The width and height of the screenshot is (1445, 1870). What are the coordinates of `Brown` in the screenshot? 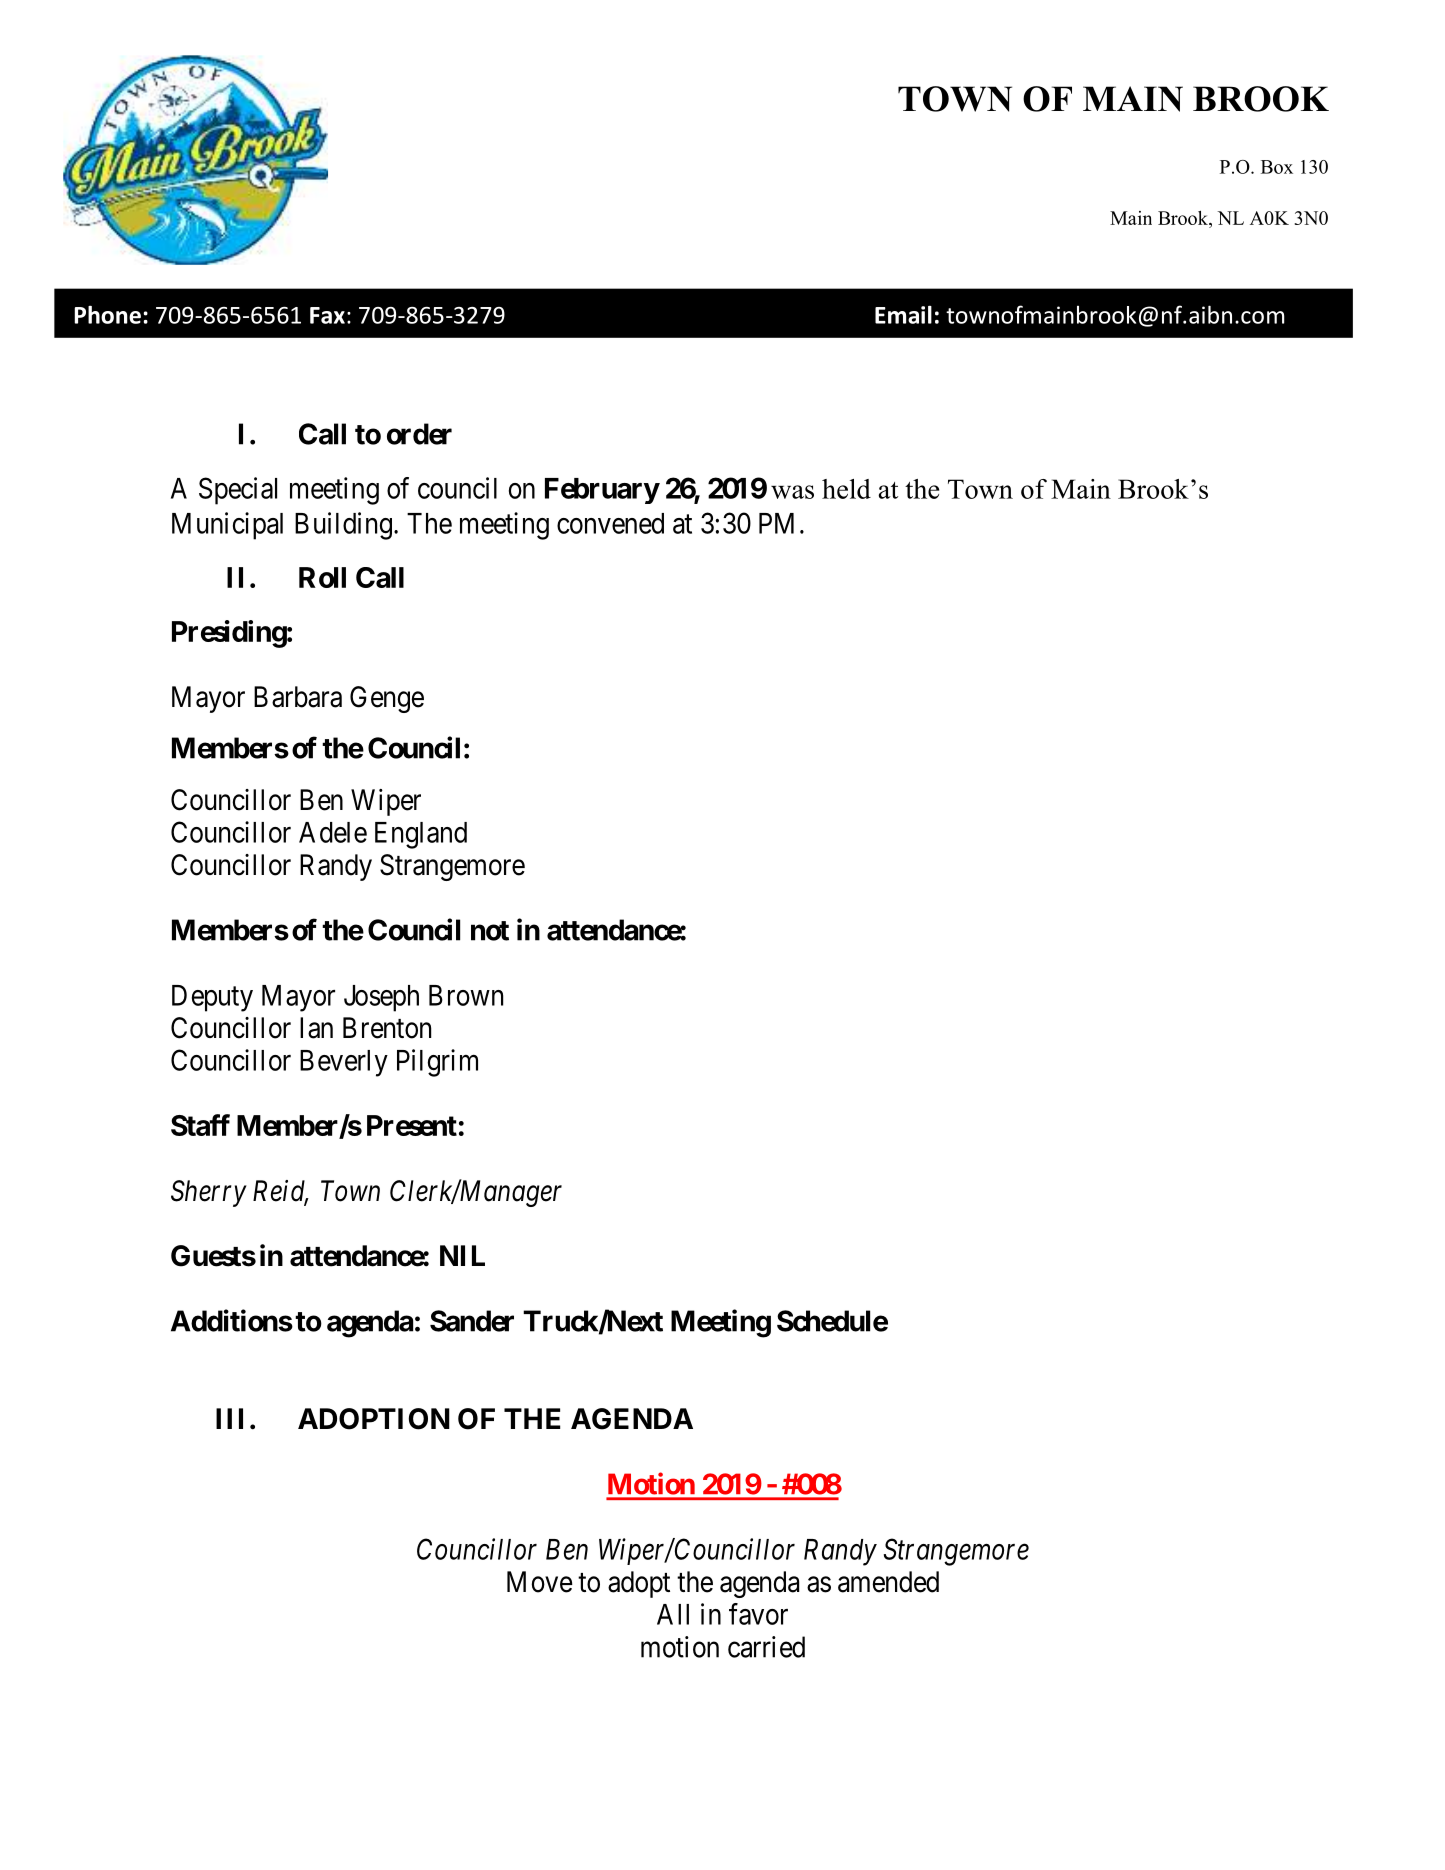 It's located at (466, 995).
